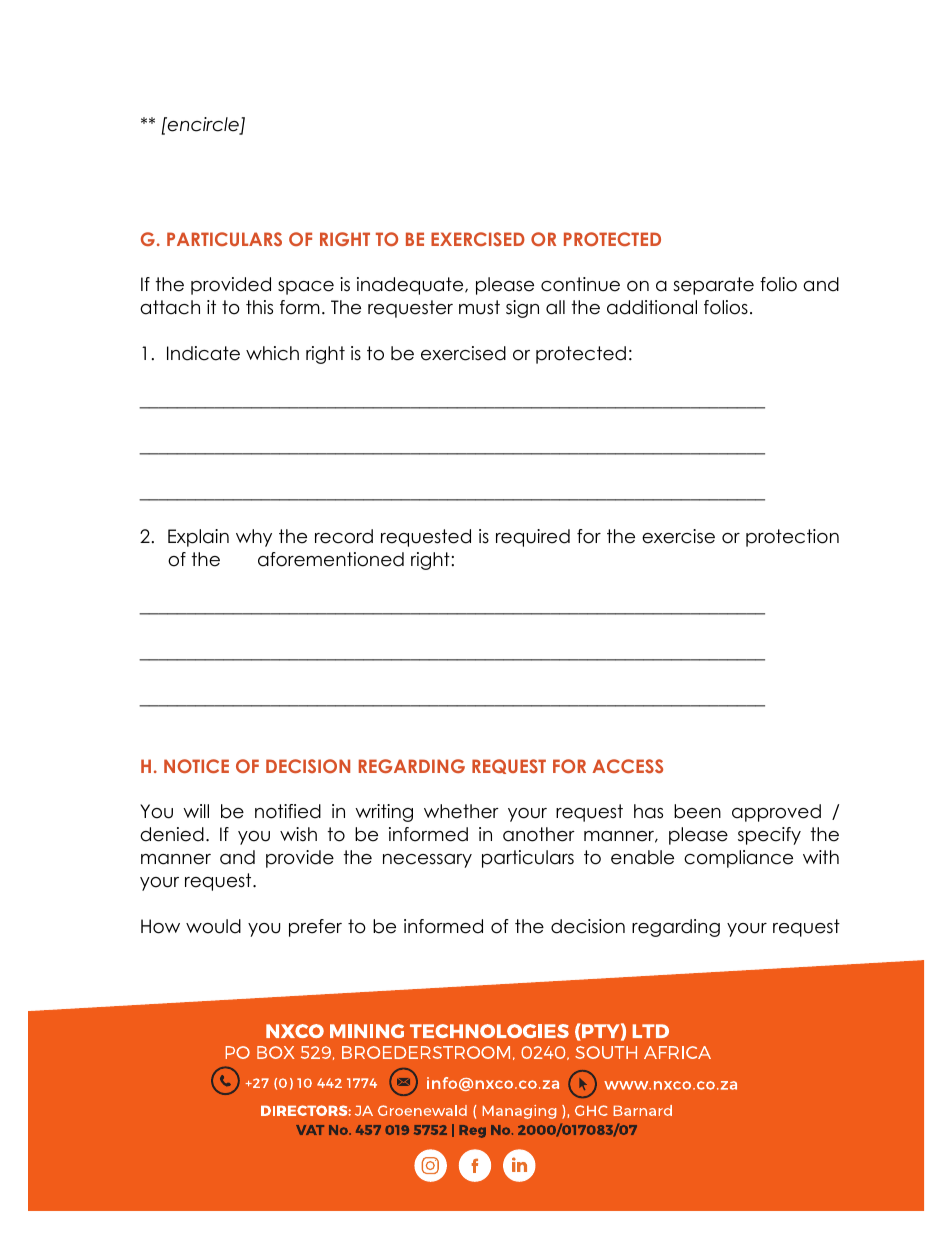  What do you see at coordinates (213, 926) in the screenshot?
I see `would` at bounding box center [213, 926].
